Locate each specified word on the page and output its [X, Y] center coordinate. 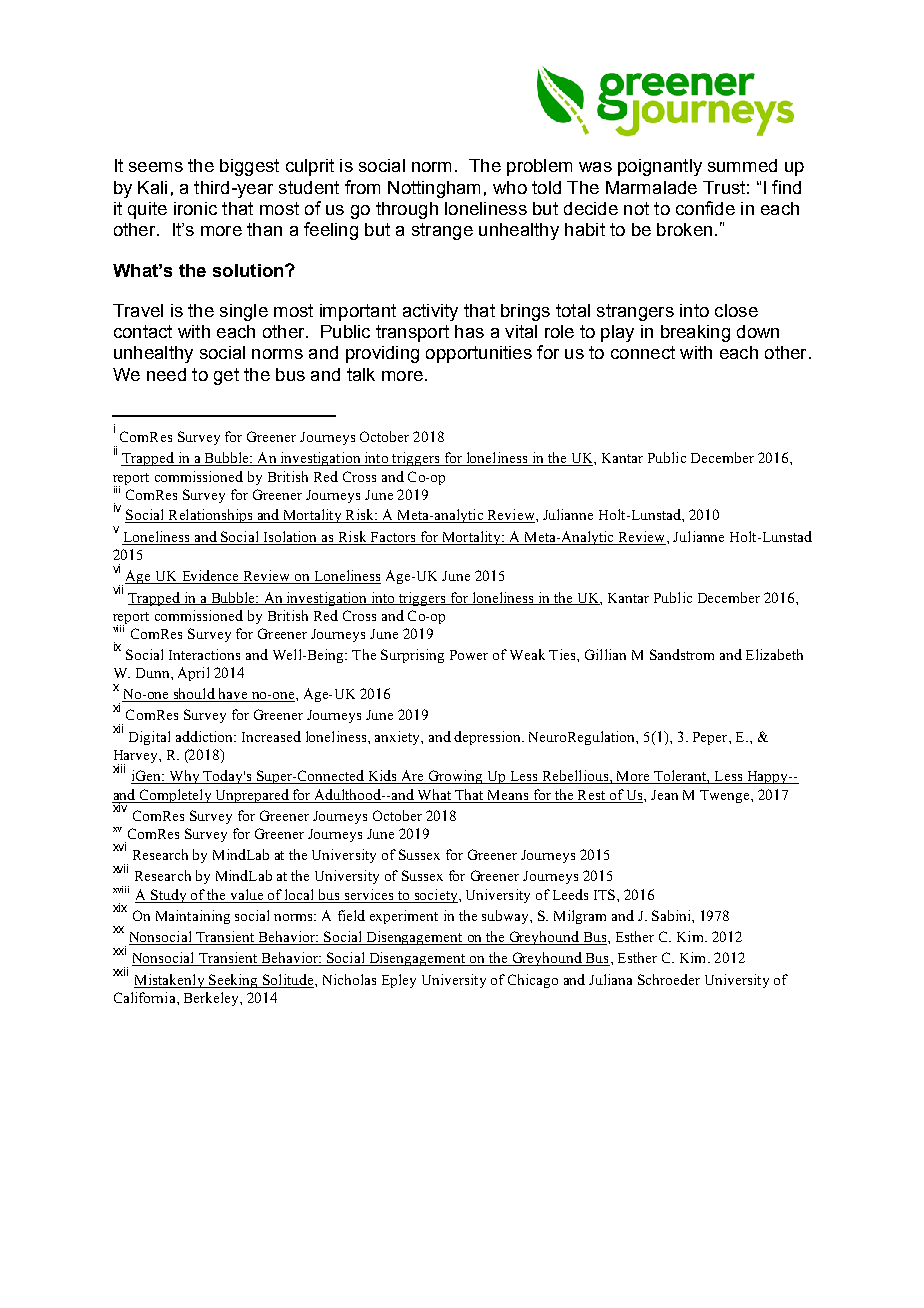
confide [705, 208]
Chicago [533, 981]
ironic [195, 208]
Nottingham [434, 189]
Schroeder [669, 979]
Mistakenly [170, 981]
